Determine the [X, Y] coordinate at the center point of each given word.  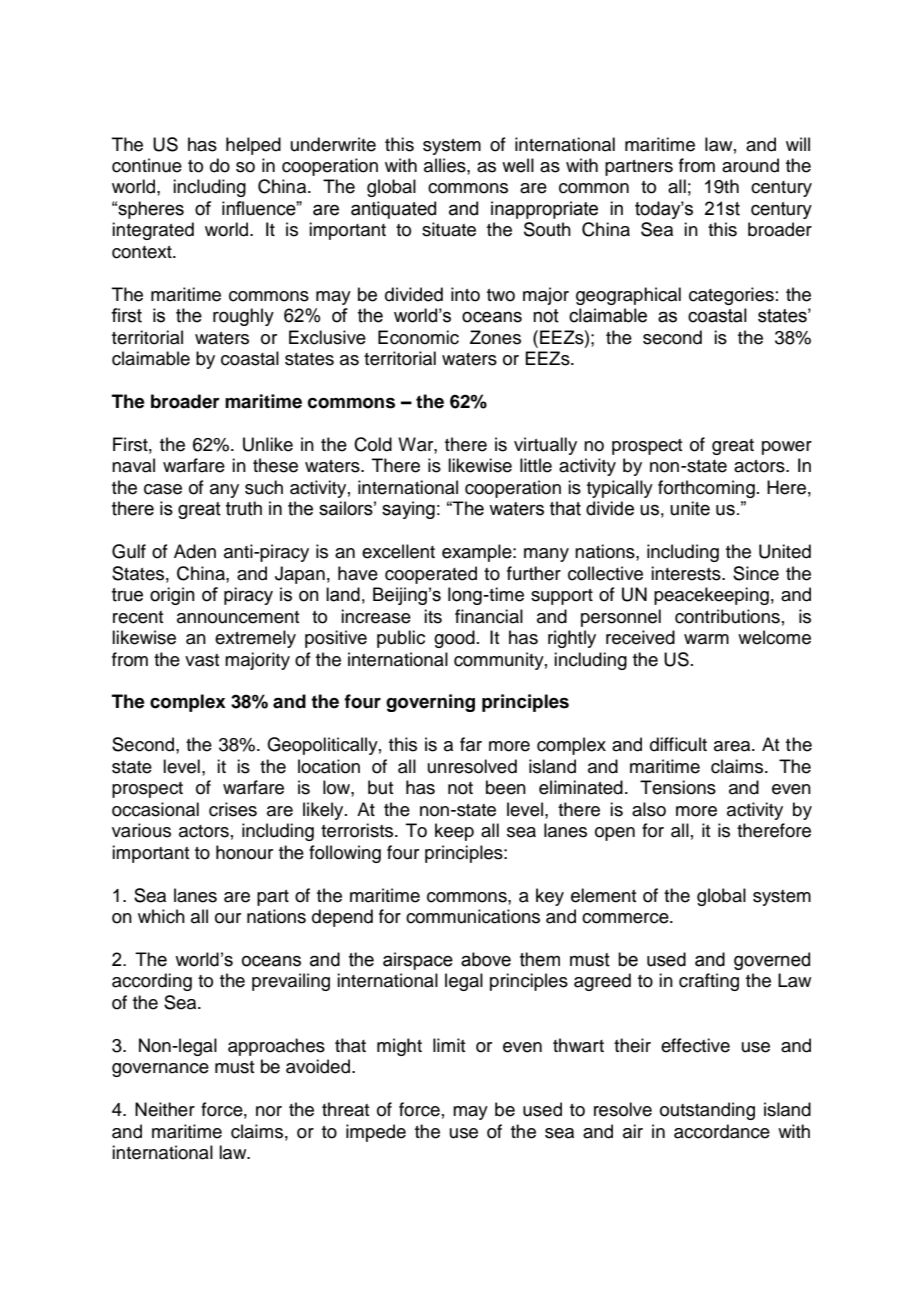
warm [706, 639]
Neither [165, 1109]
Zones [495, 337]
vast [202, 660]
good [454, 639]
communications [473, 916]
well [518, 165]
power [787, 448]
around [750, 165]
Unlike [268, 444]
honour [244, 852]
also [649, 809]
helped [253, 146]
